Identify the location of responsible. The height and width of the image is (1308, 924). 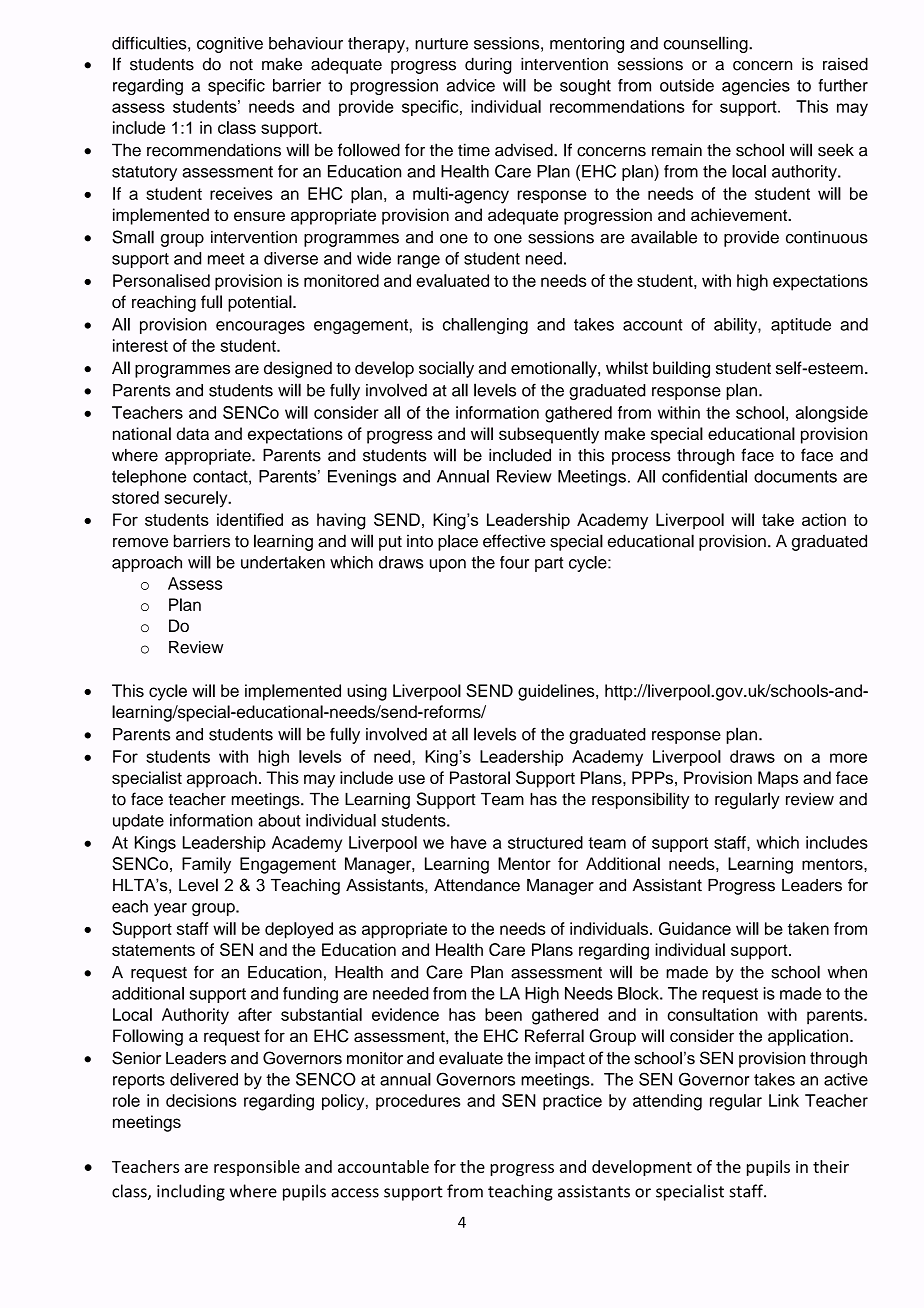
(257, 1168).
